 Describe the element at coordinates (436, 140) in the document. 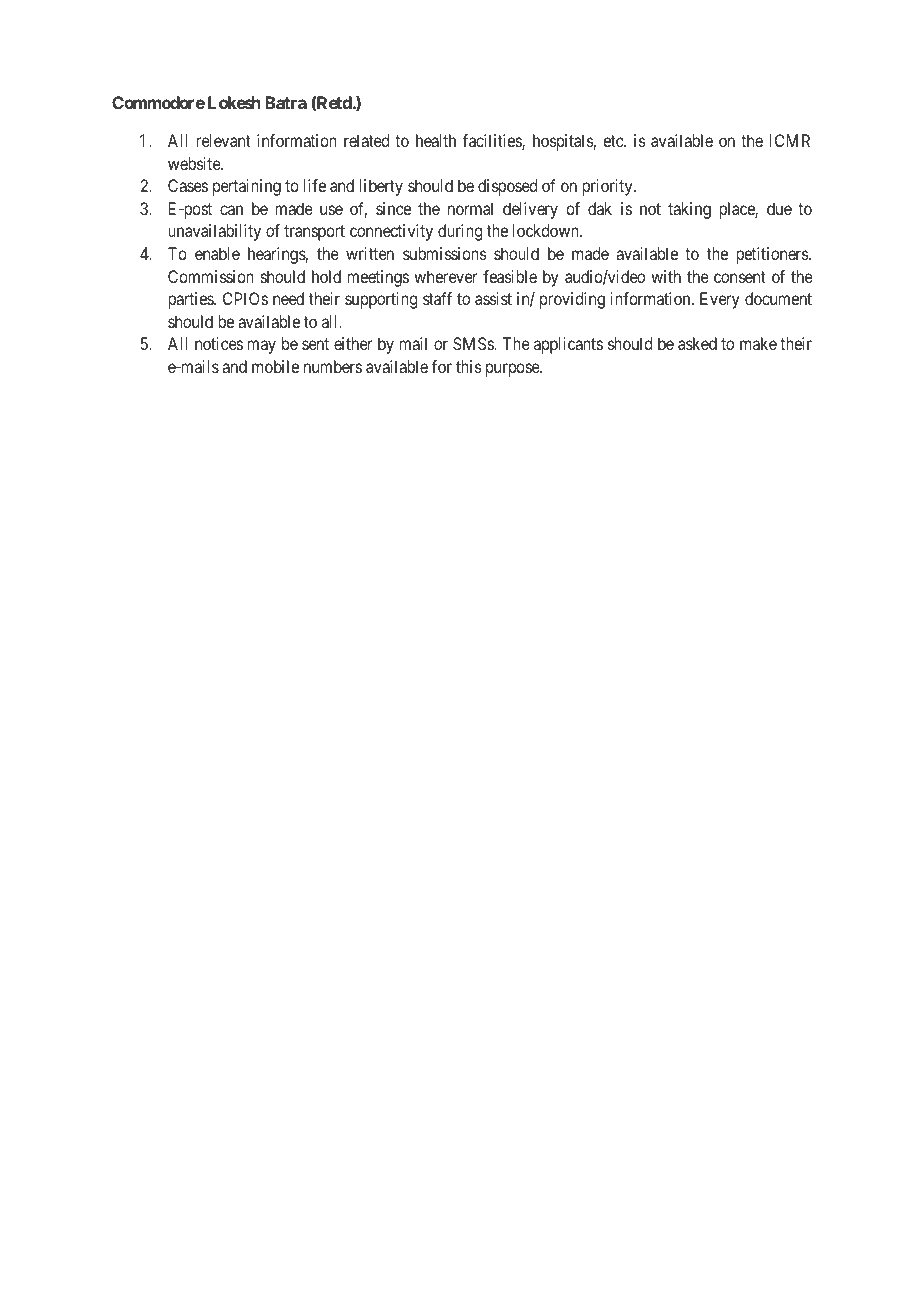

I see `health` at that location.
